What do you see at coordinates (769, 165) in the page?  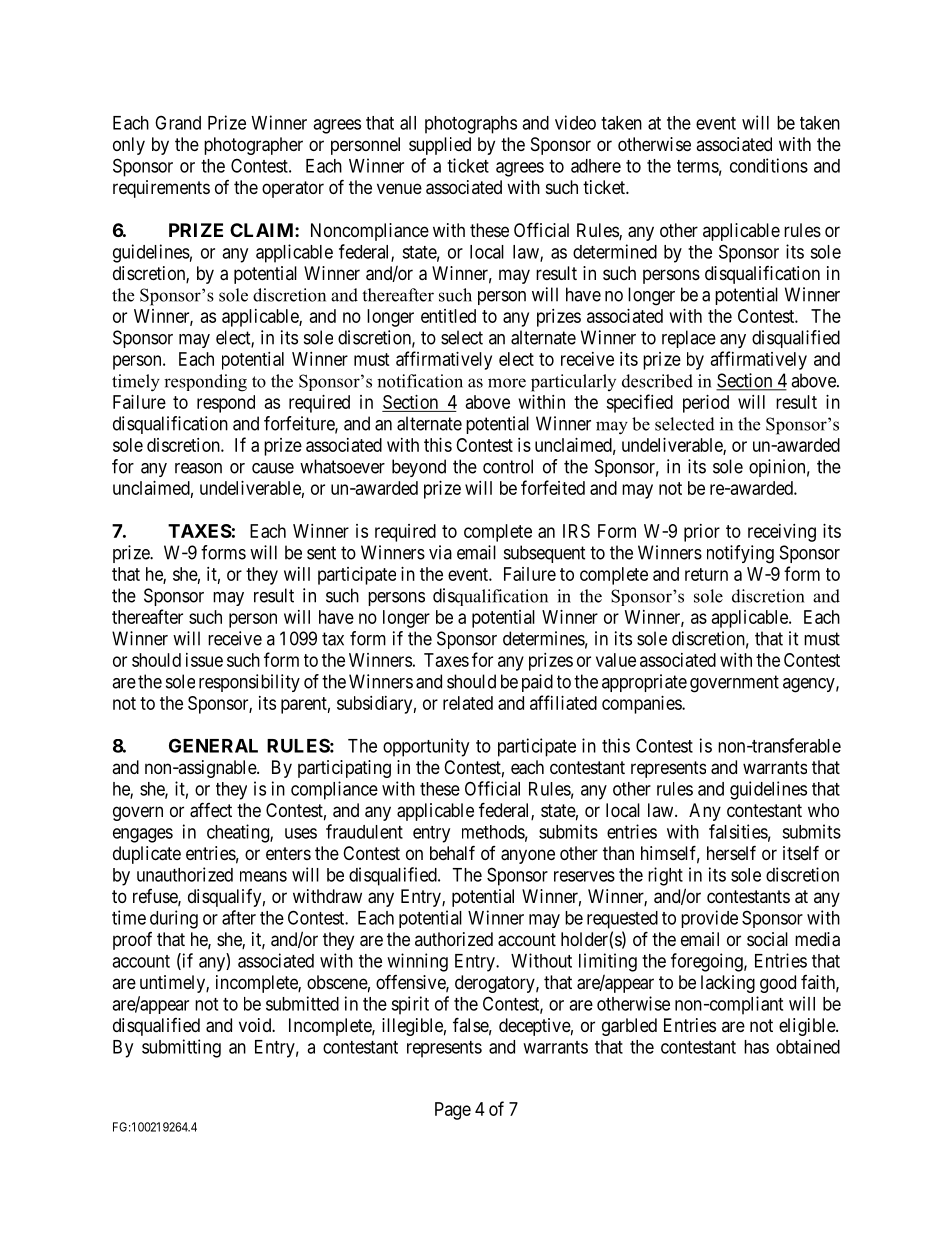 I see `conditions` at bounding box center [769, 165].
